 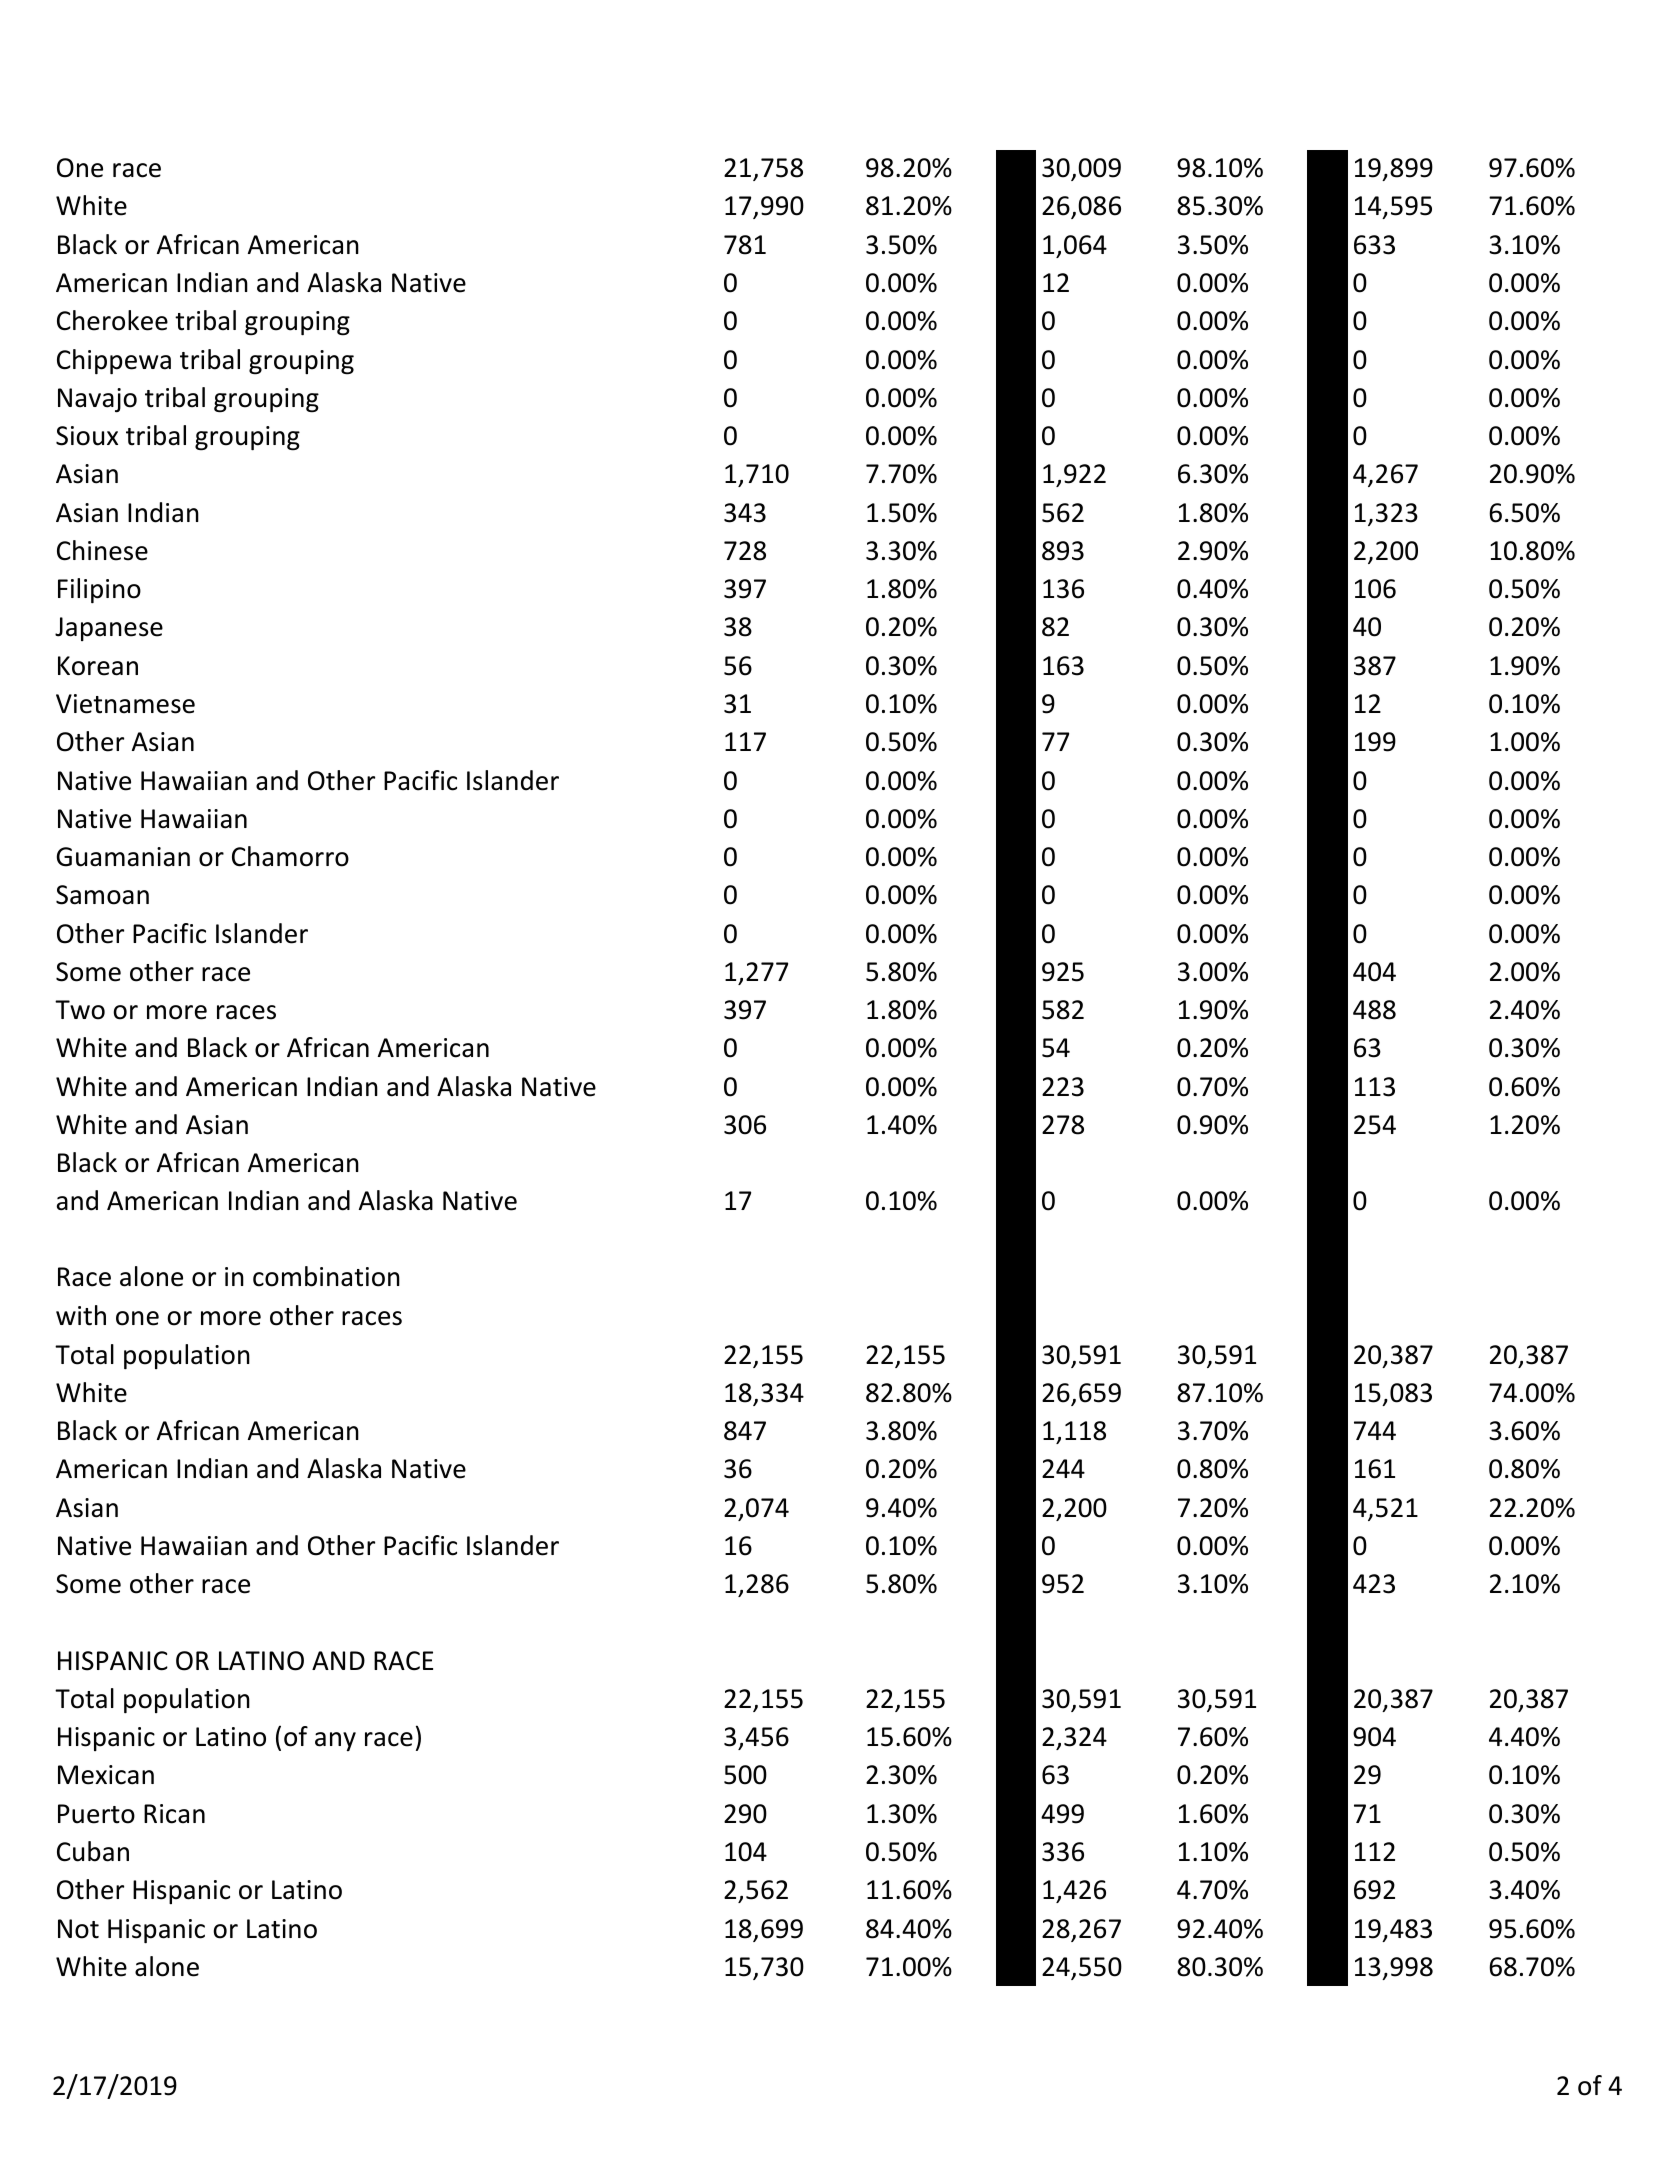 I want to click on Chippewa, so click(x=114, y=361).
